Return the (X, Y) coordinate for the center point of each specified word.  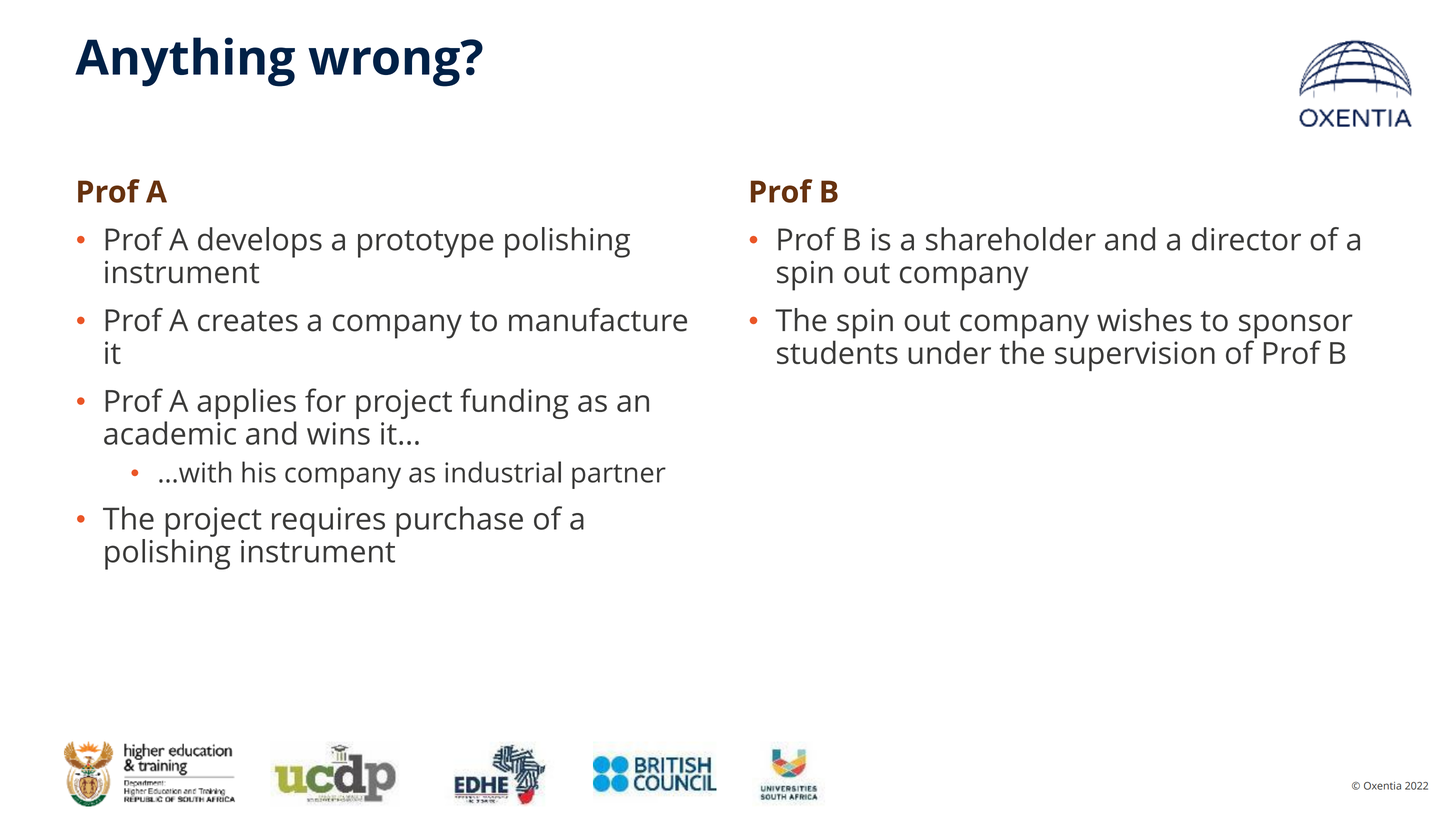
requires (328, 522)
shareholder (1011, 239)
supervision (1135, 356)
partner (619, 476)
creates (248, 321)
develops (260, 242)
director (1246, 239)
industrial (503, 472)
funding (514, 403)
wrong (384, 67)
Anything (185, 62)
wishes (1144, 320)
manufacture (598, 320)
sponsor (1296, 327)
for (325, 400)
